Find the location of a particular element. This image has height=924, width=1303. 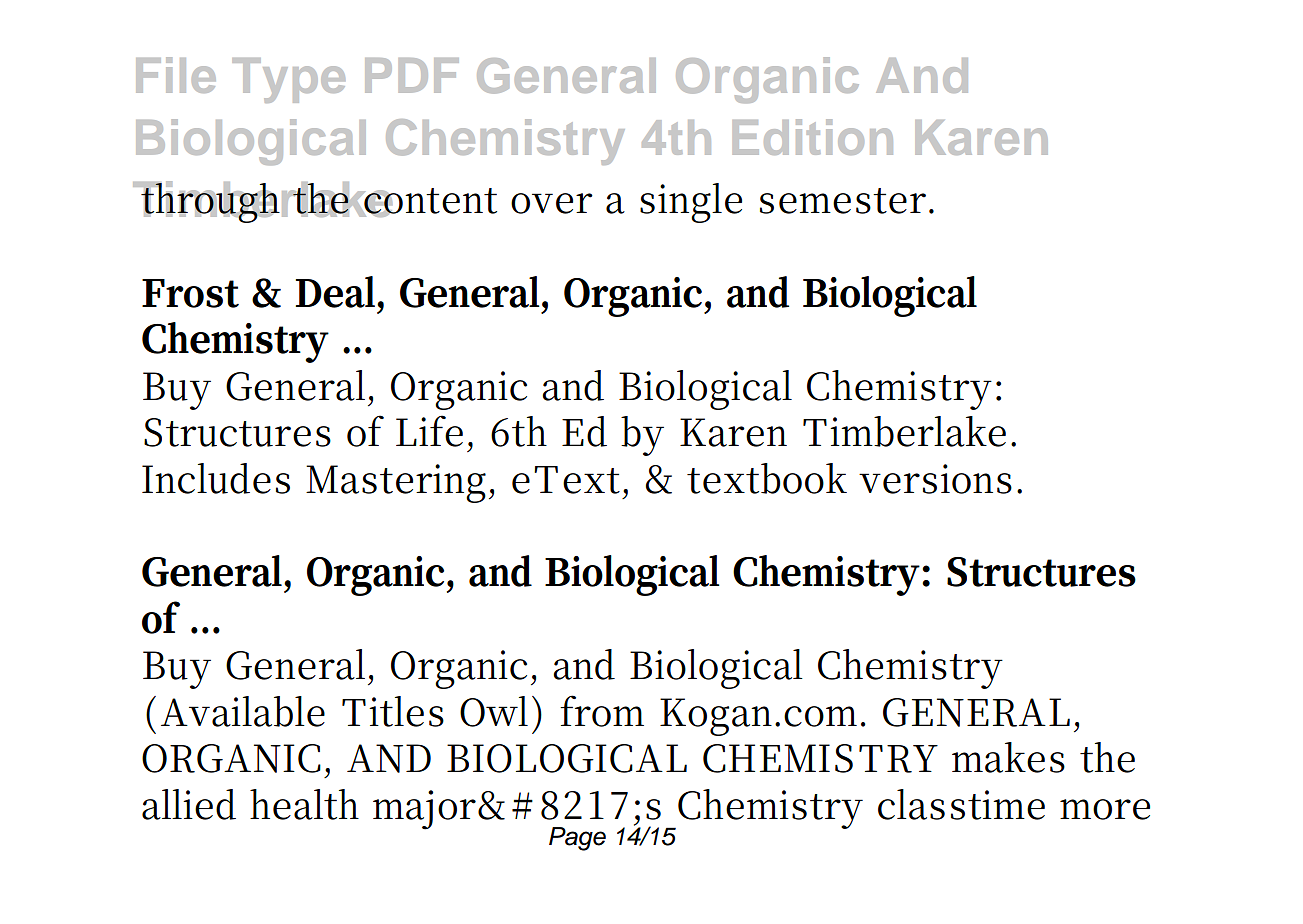

Type is located at coordinates (288, 80).
